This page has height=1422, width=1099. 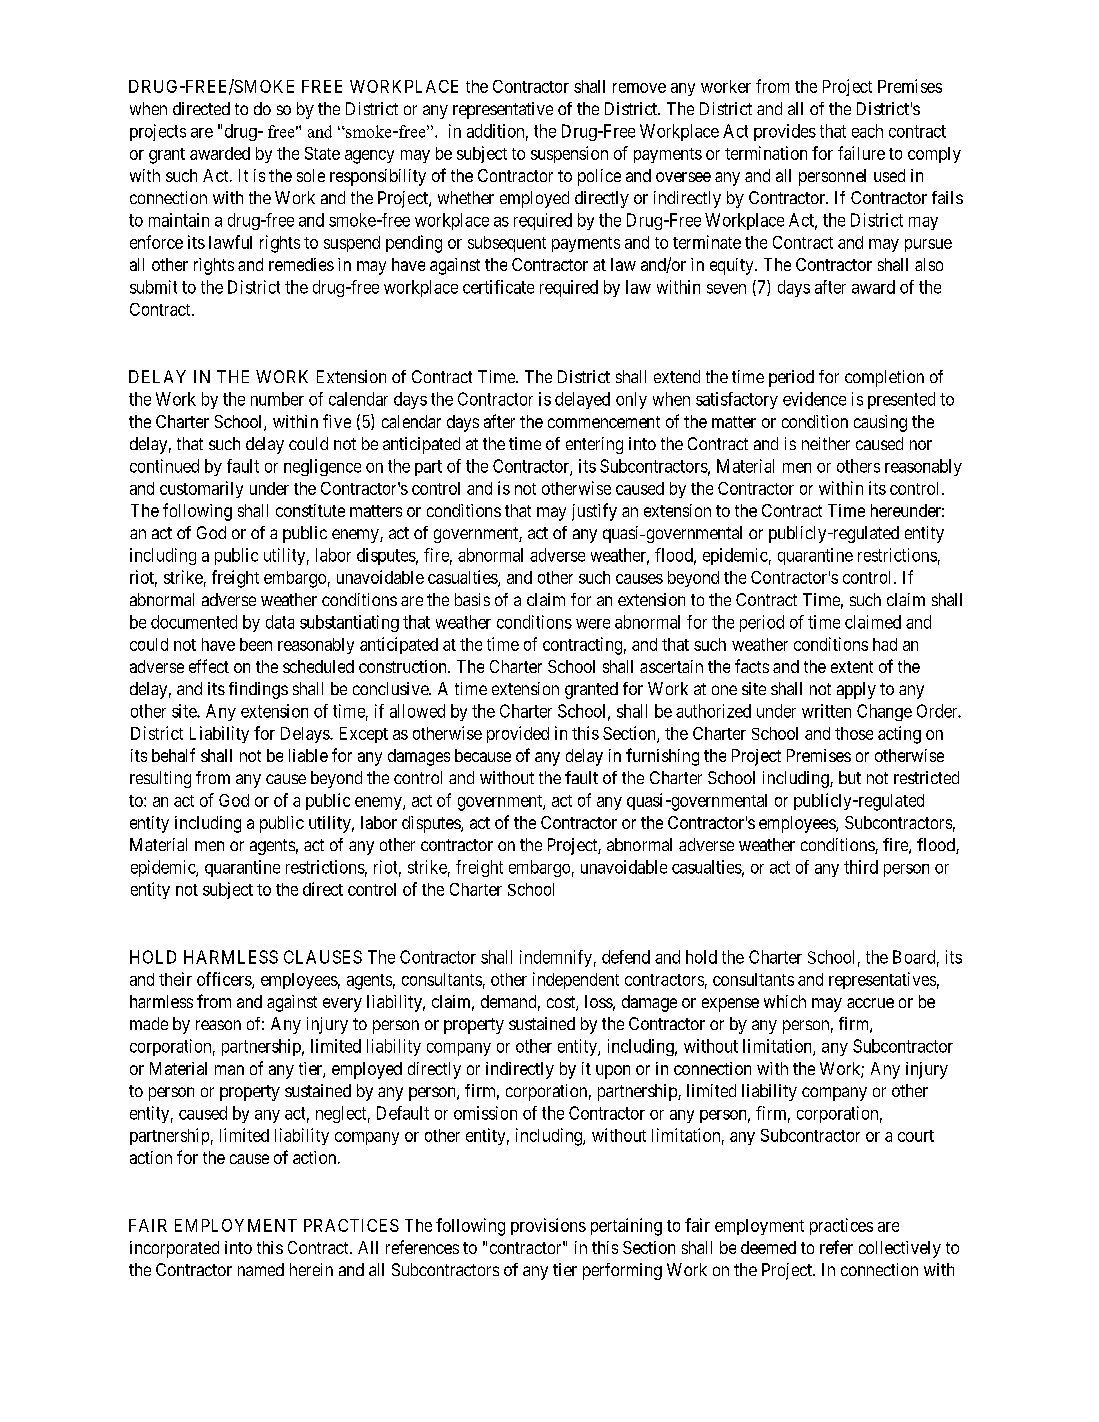 What do you see at coordinates (261, 1269) in the page?
I see `named` at bounding box center [261, 1269].
